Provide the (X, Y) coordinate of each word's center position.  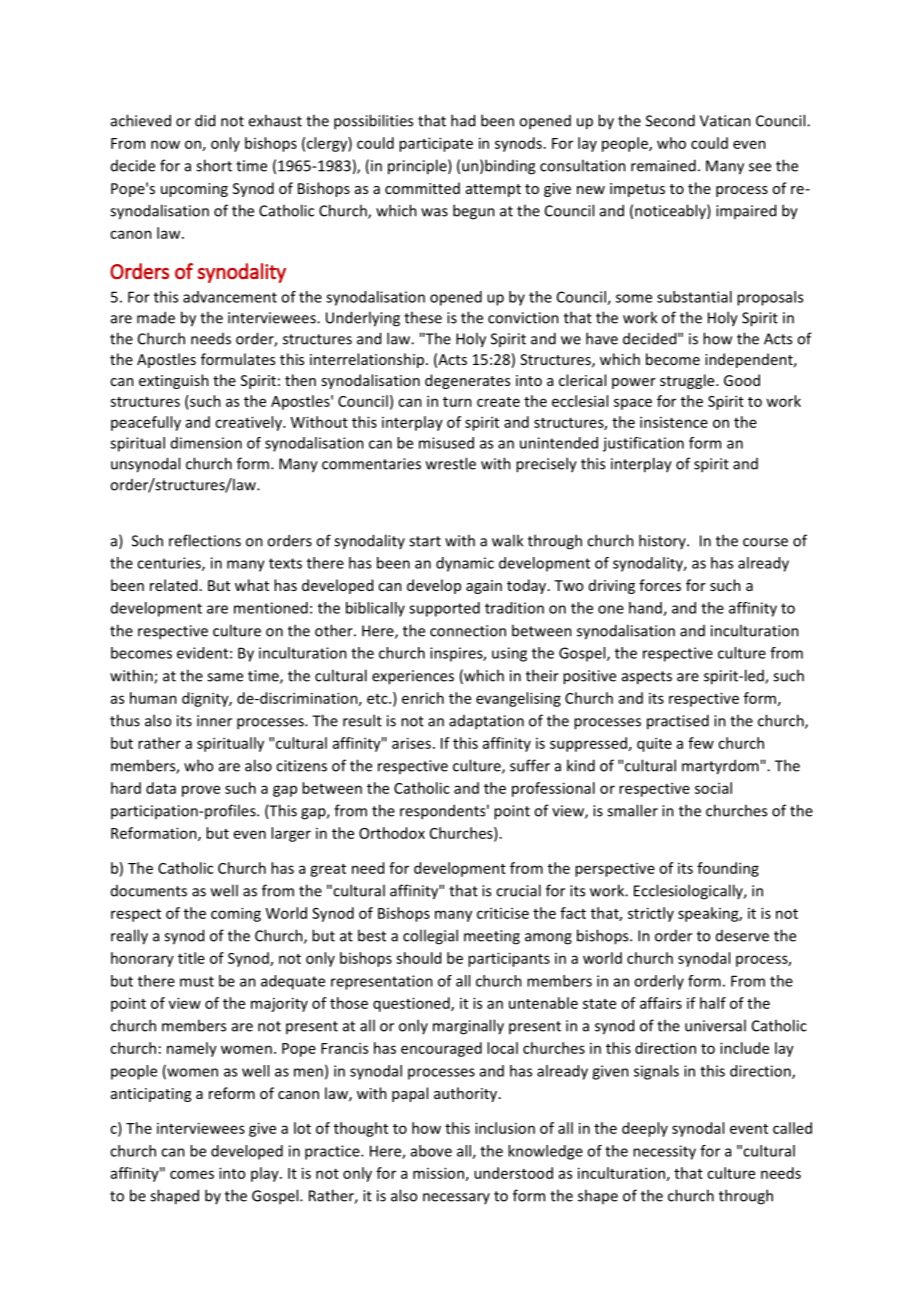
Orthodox (392, 833)
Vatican (725, 121)
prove (201, 791)
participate (436, 144)
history (663, 541)
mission (438, 1173)
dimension (206, 443)
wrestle (451, 463)
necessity (664, 1152)
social (713, 788)
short (214, 165)
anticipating (151, 1095)
